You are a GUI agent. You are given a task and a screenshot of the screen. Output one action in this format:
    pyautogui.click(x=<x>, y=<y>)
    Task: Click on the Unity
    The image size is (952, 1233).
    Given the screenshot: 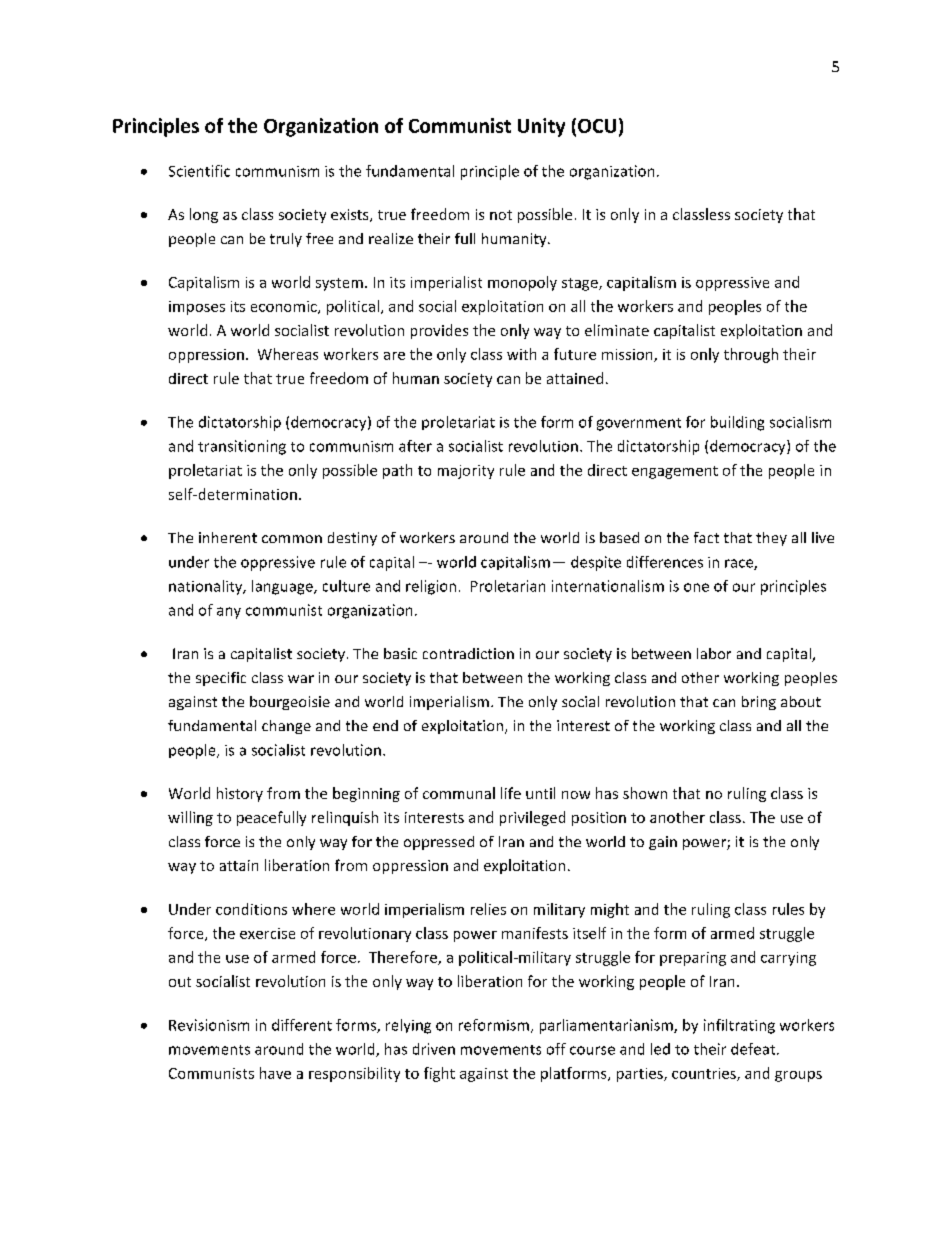 What is the action you would take?
    pyautogui.click(x=541, y=127)
